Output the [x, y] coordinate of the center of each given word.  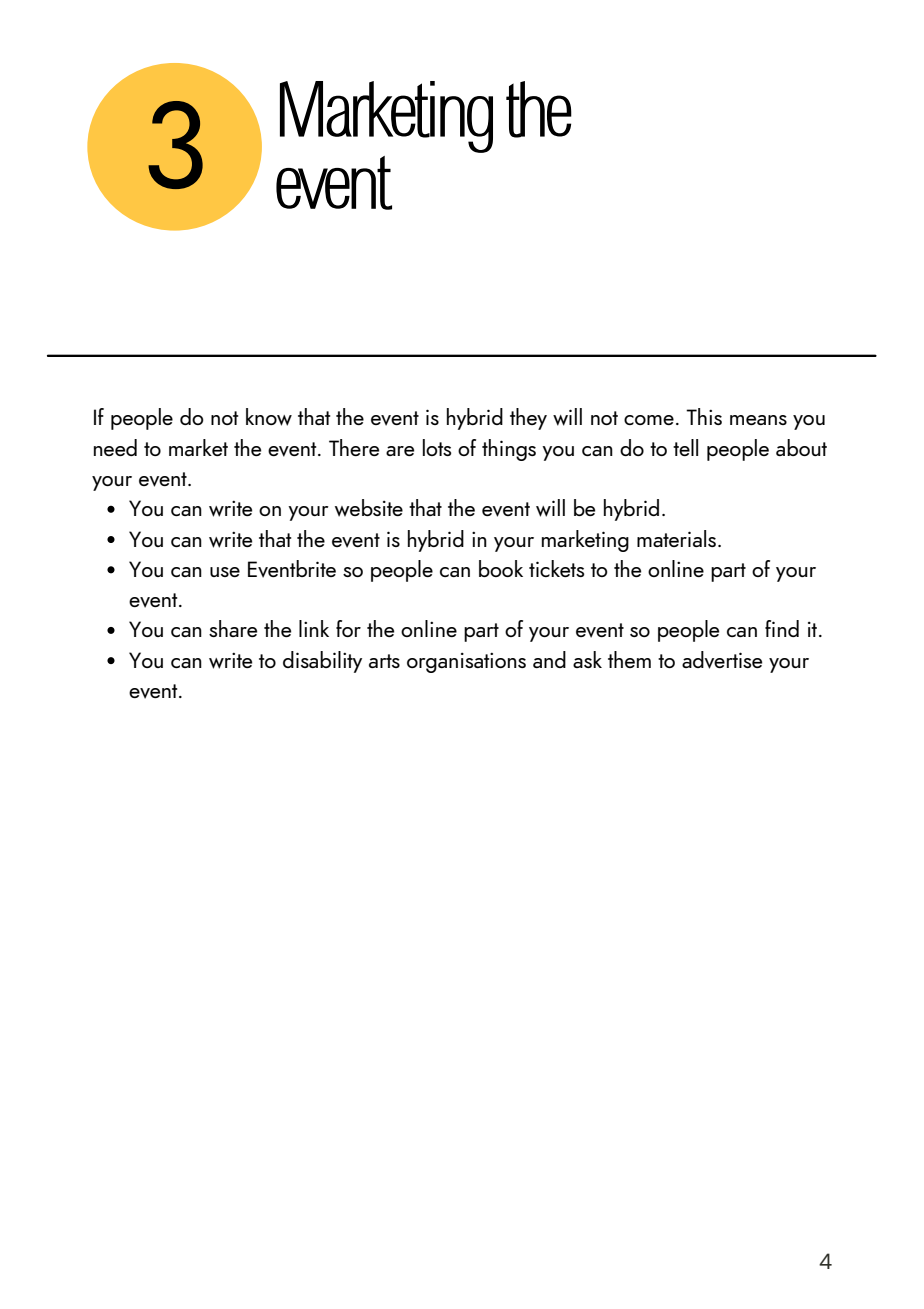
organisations [466, 663]
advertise [722, 660]
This [704, 416]
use [225, 572]
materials [676, 538]
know [269, 417]
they [528, 419]
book [501, 568]
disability [322, 662]
